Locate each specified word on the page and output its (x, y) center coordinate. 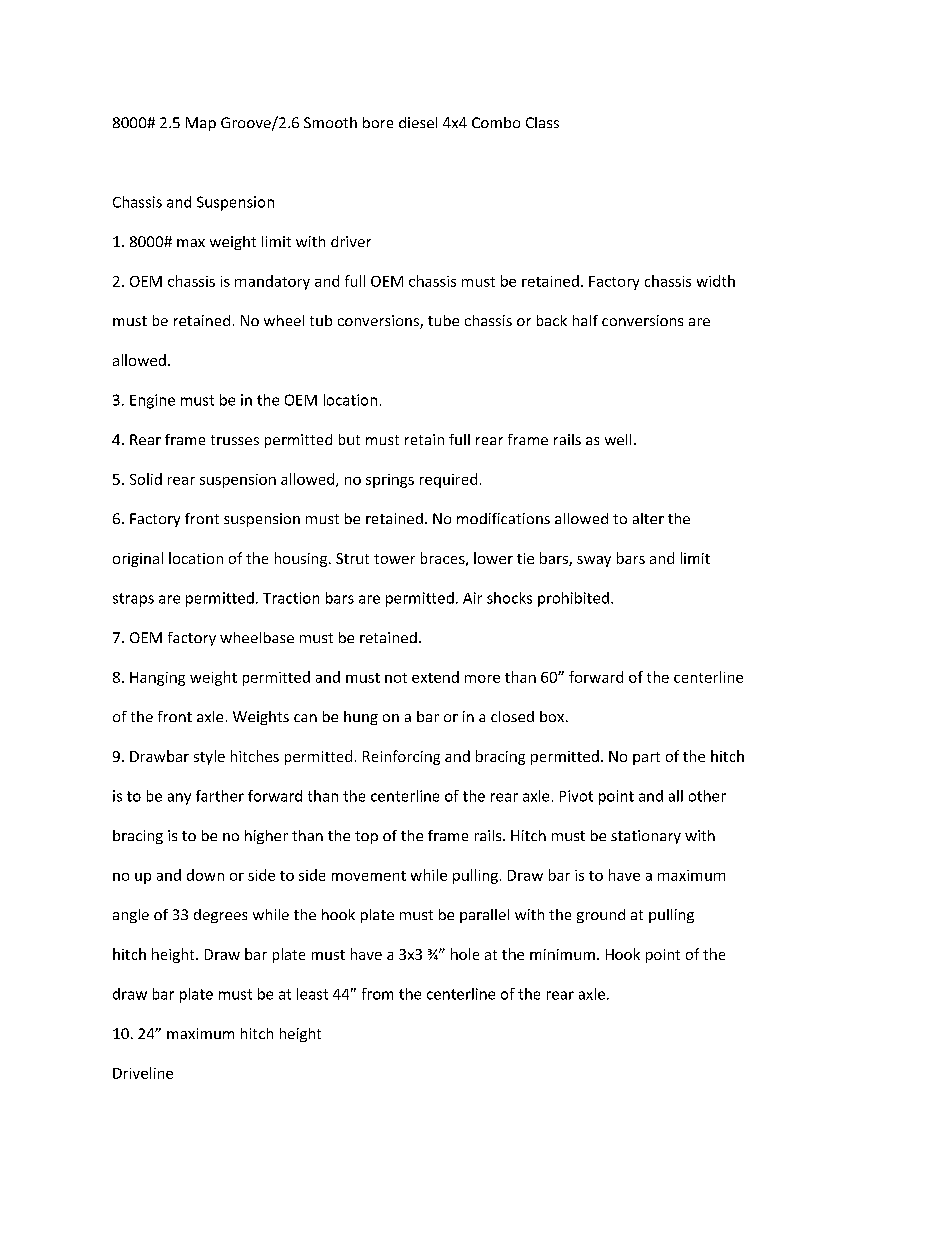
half (585, 320)
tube (443, 320)
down (205, 875)
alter (648, 518)
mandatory (272, 282)
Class (542, 122)
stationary (646, 837)
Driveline (143, 1073)
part (646, 758)
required (448, 480)
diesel (418, 122)
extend (435, 677)
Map (201, 124)
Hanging (157, 679)
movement (369, 876)
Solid (146, 479)
